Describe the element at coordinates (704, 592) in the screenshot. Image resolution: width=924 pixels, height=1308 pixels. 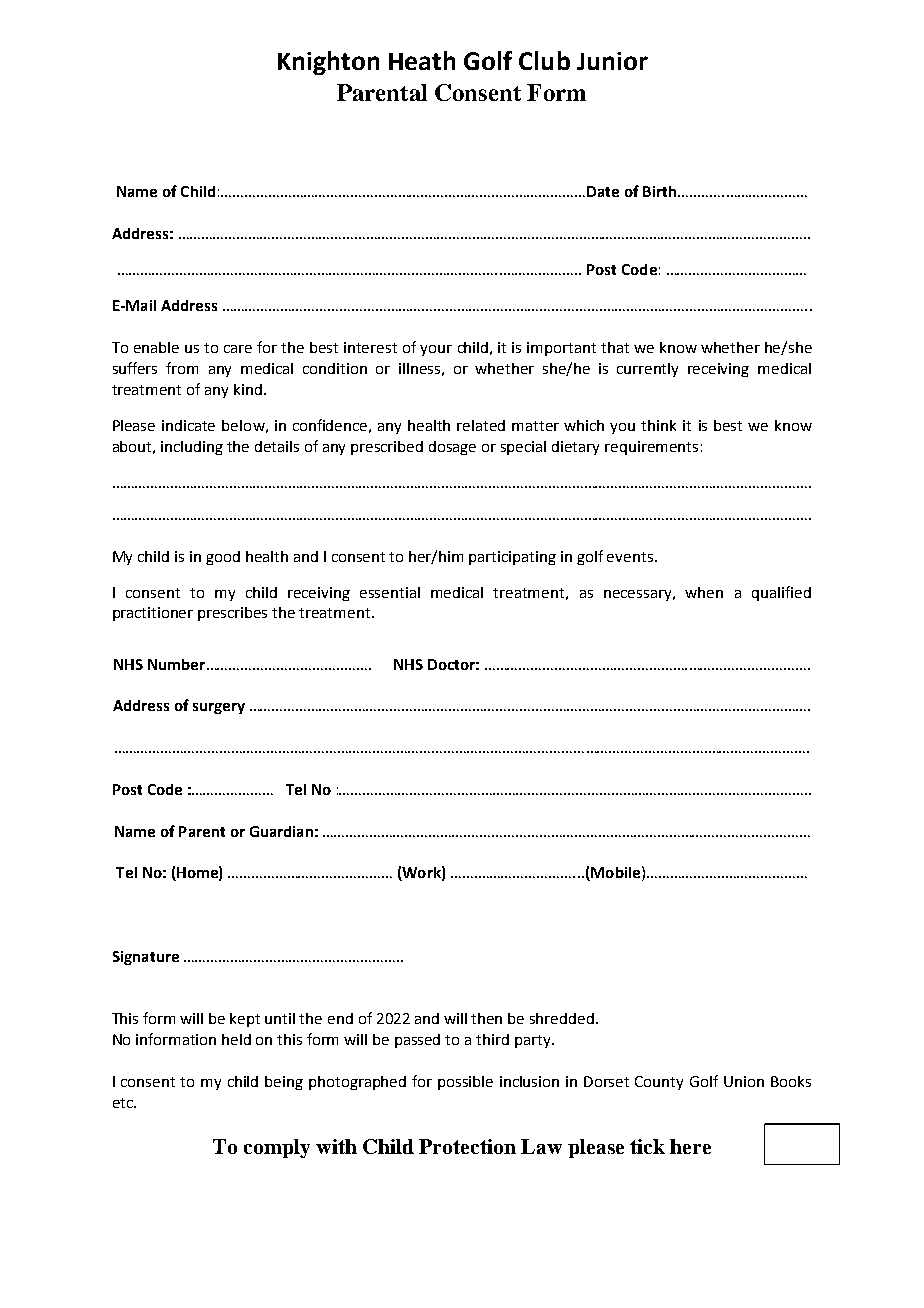
I see `when` at that location.
